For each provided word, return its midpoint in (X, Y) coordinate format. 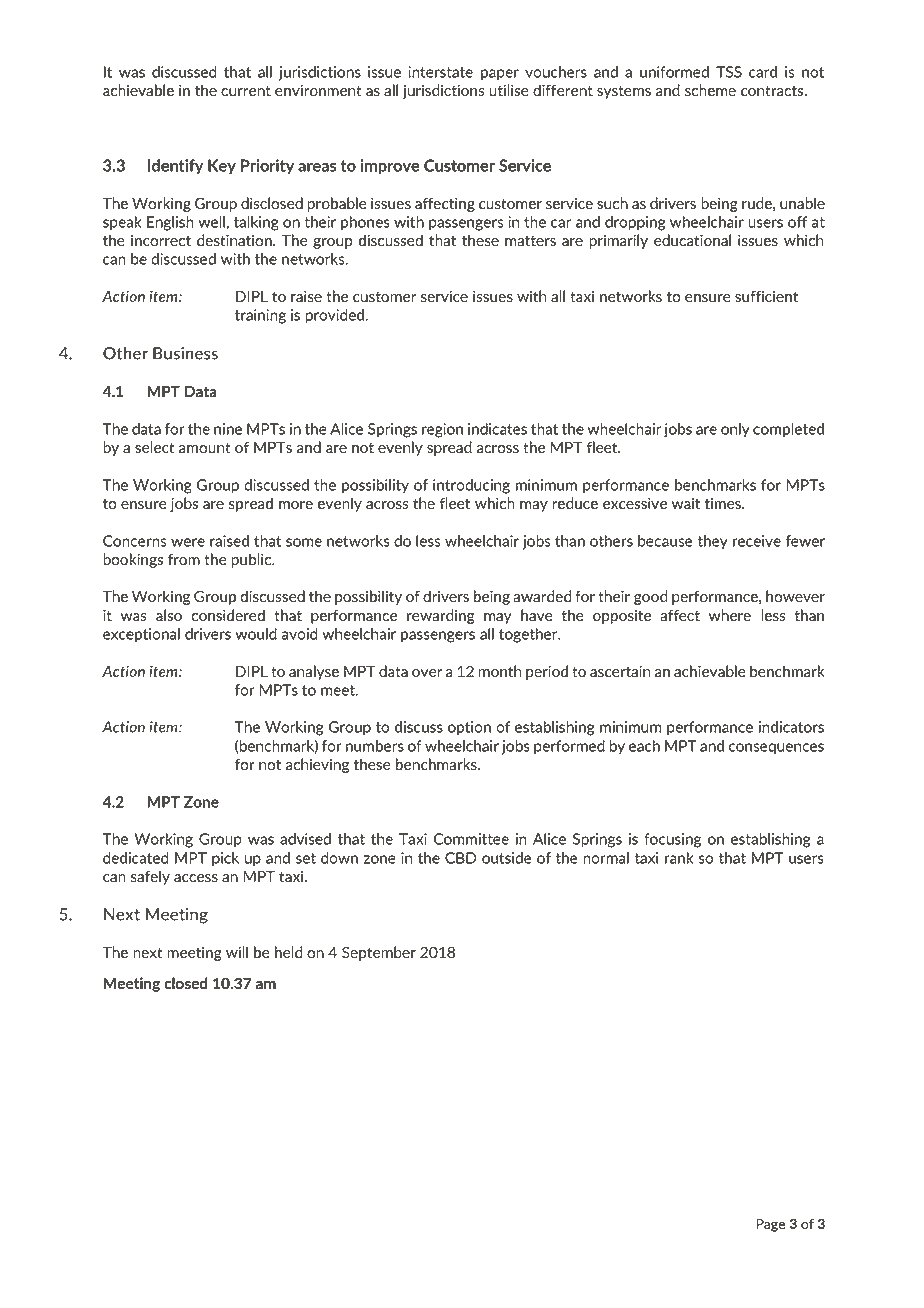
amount (205, 447)
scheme (710, 90)
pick (225, 859)
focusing (672, 840)
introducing (471, 486)
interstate (440, 72)
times (724, 503)
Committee (471, 839)
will (237, 952)
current (246, 90)
